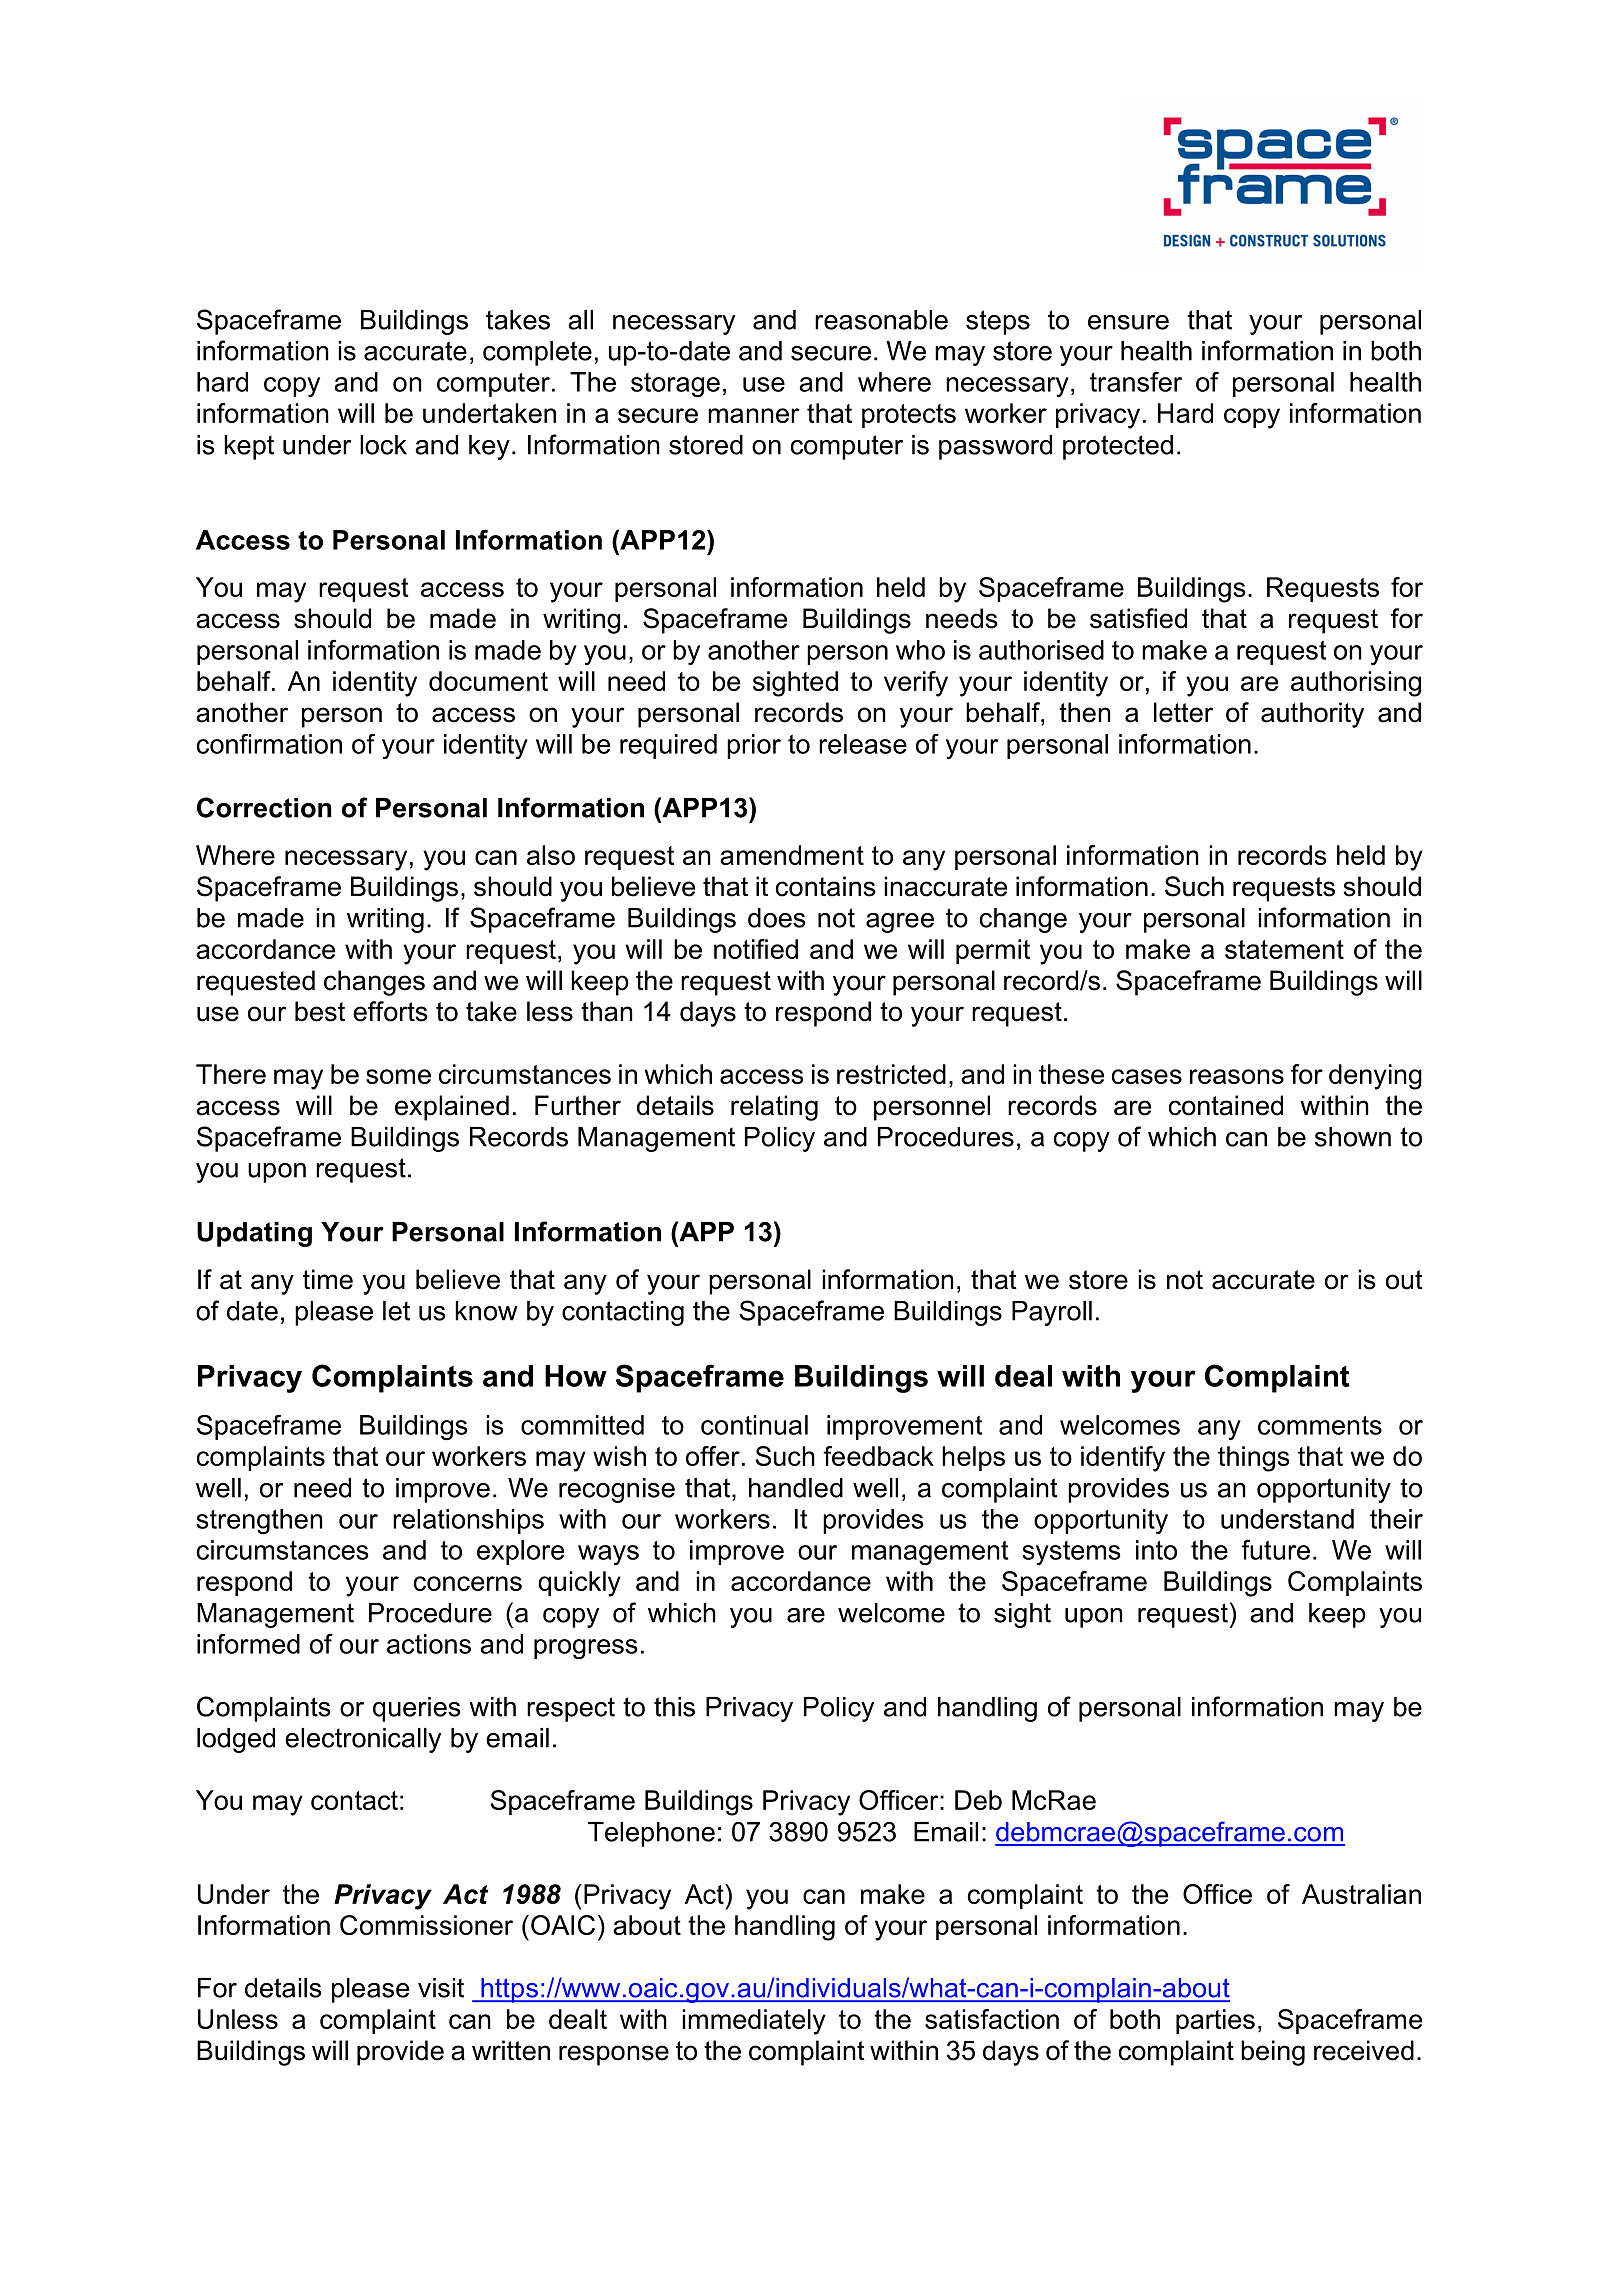 This screenshot has width=1619, height=2289. Describe the element at coordinates (774, 1108) in the screenshot. I see `relating` at that location.
